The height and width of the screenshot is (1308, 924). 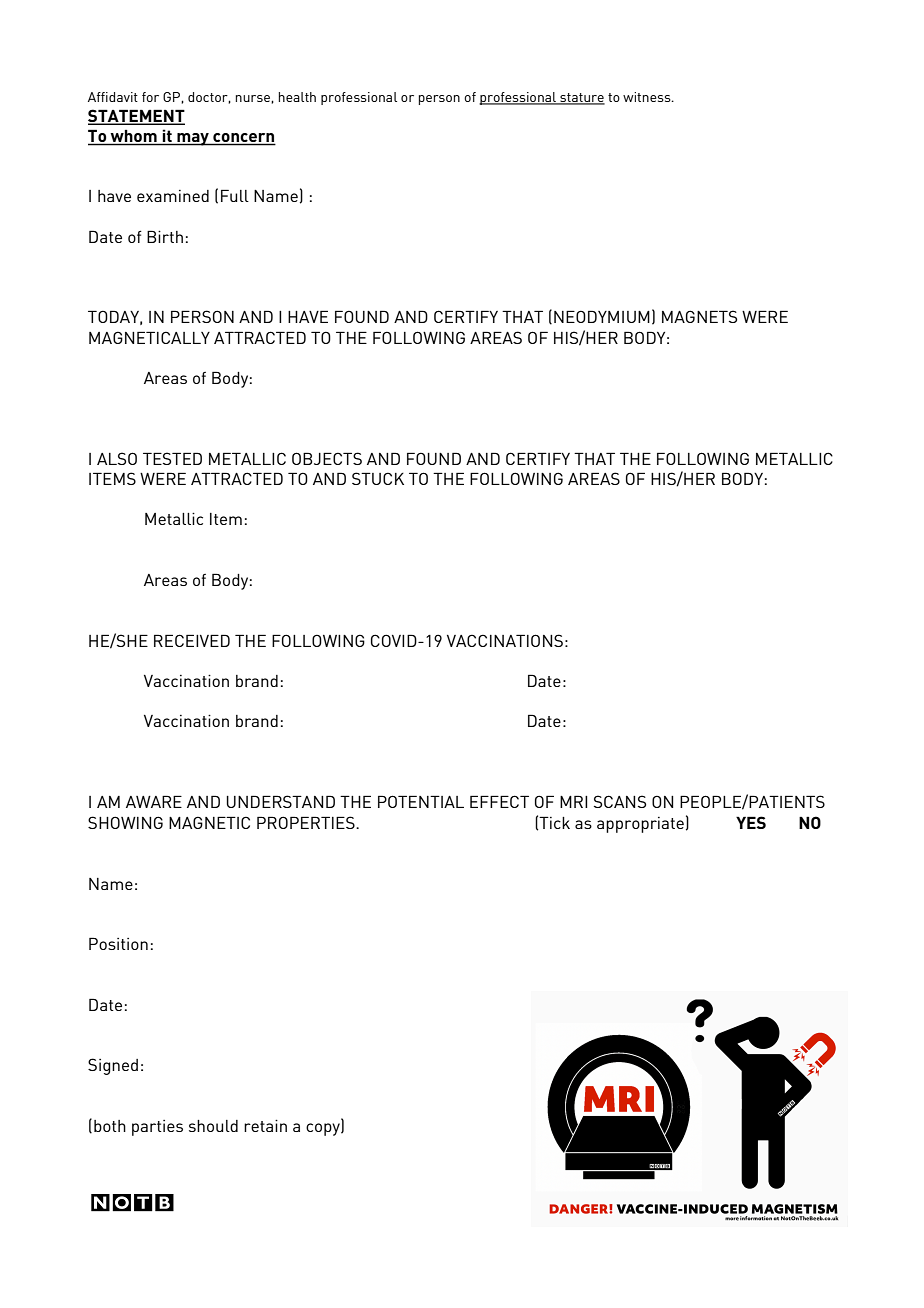 I want to click on RECEIVED, so click(x=192, y=640).
